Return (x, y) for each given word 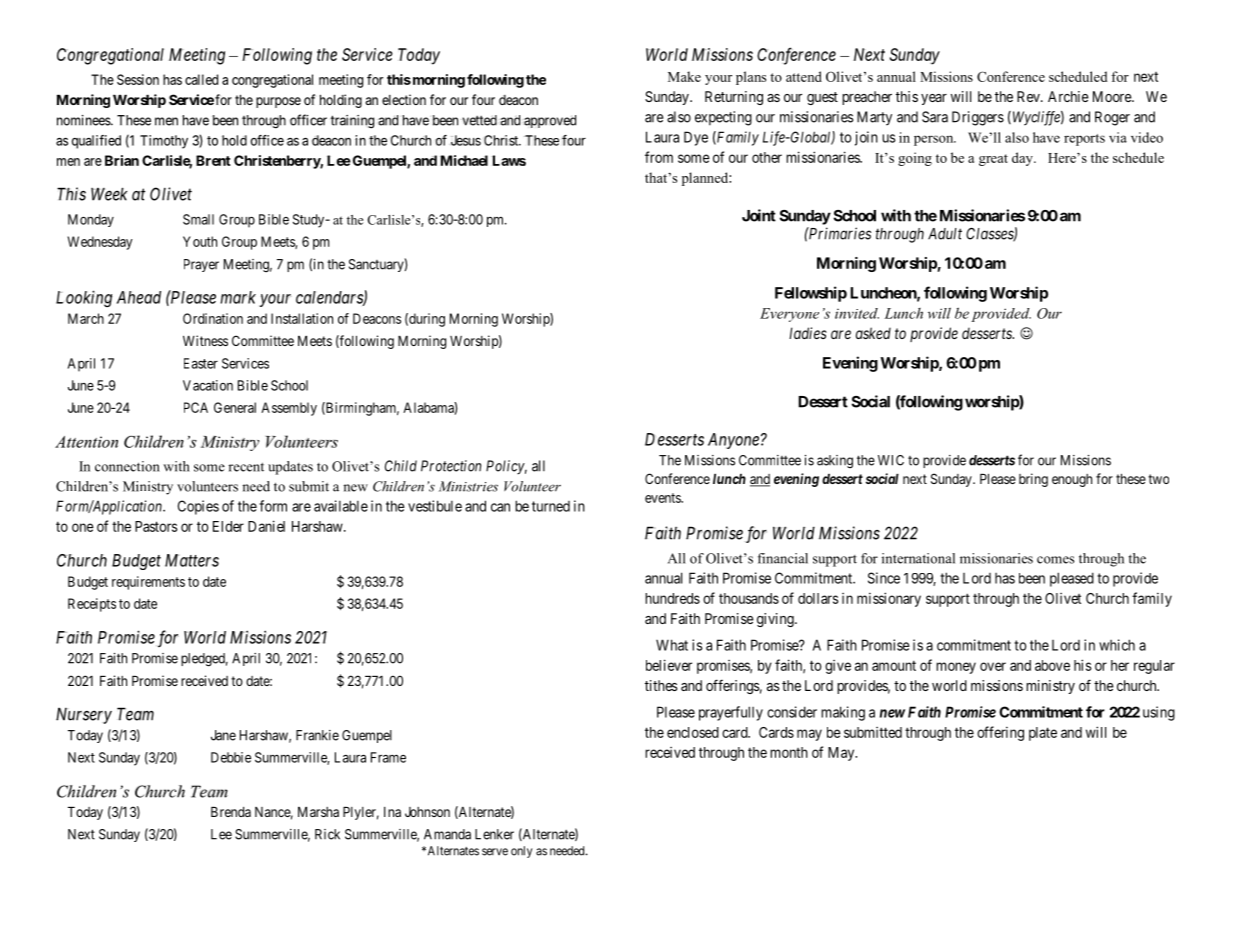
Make (684, 76)
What (672, 645)
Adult (945, 234)
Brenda (231, 812)
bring (1033, 480)
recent (246, 467)
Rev (1029, 96)
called (201, 79)
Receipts (92, 605)
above (1052, 665)
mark (238, 297)
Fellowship (811, 294)
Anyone (733, 441)
